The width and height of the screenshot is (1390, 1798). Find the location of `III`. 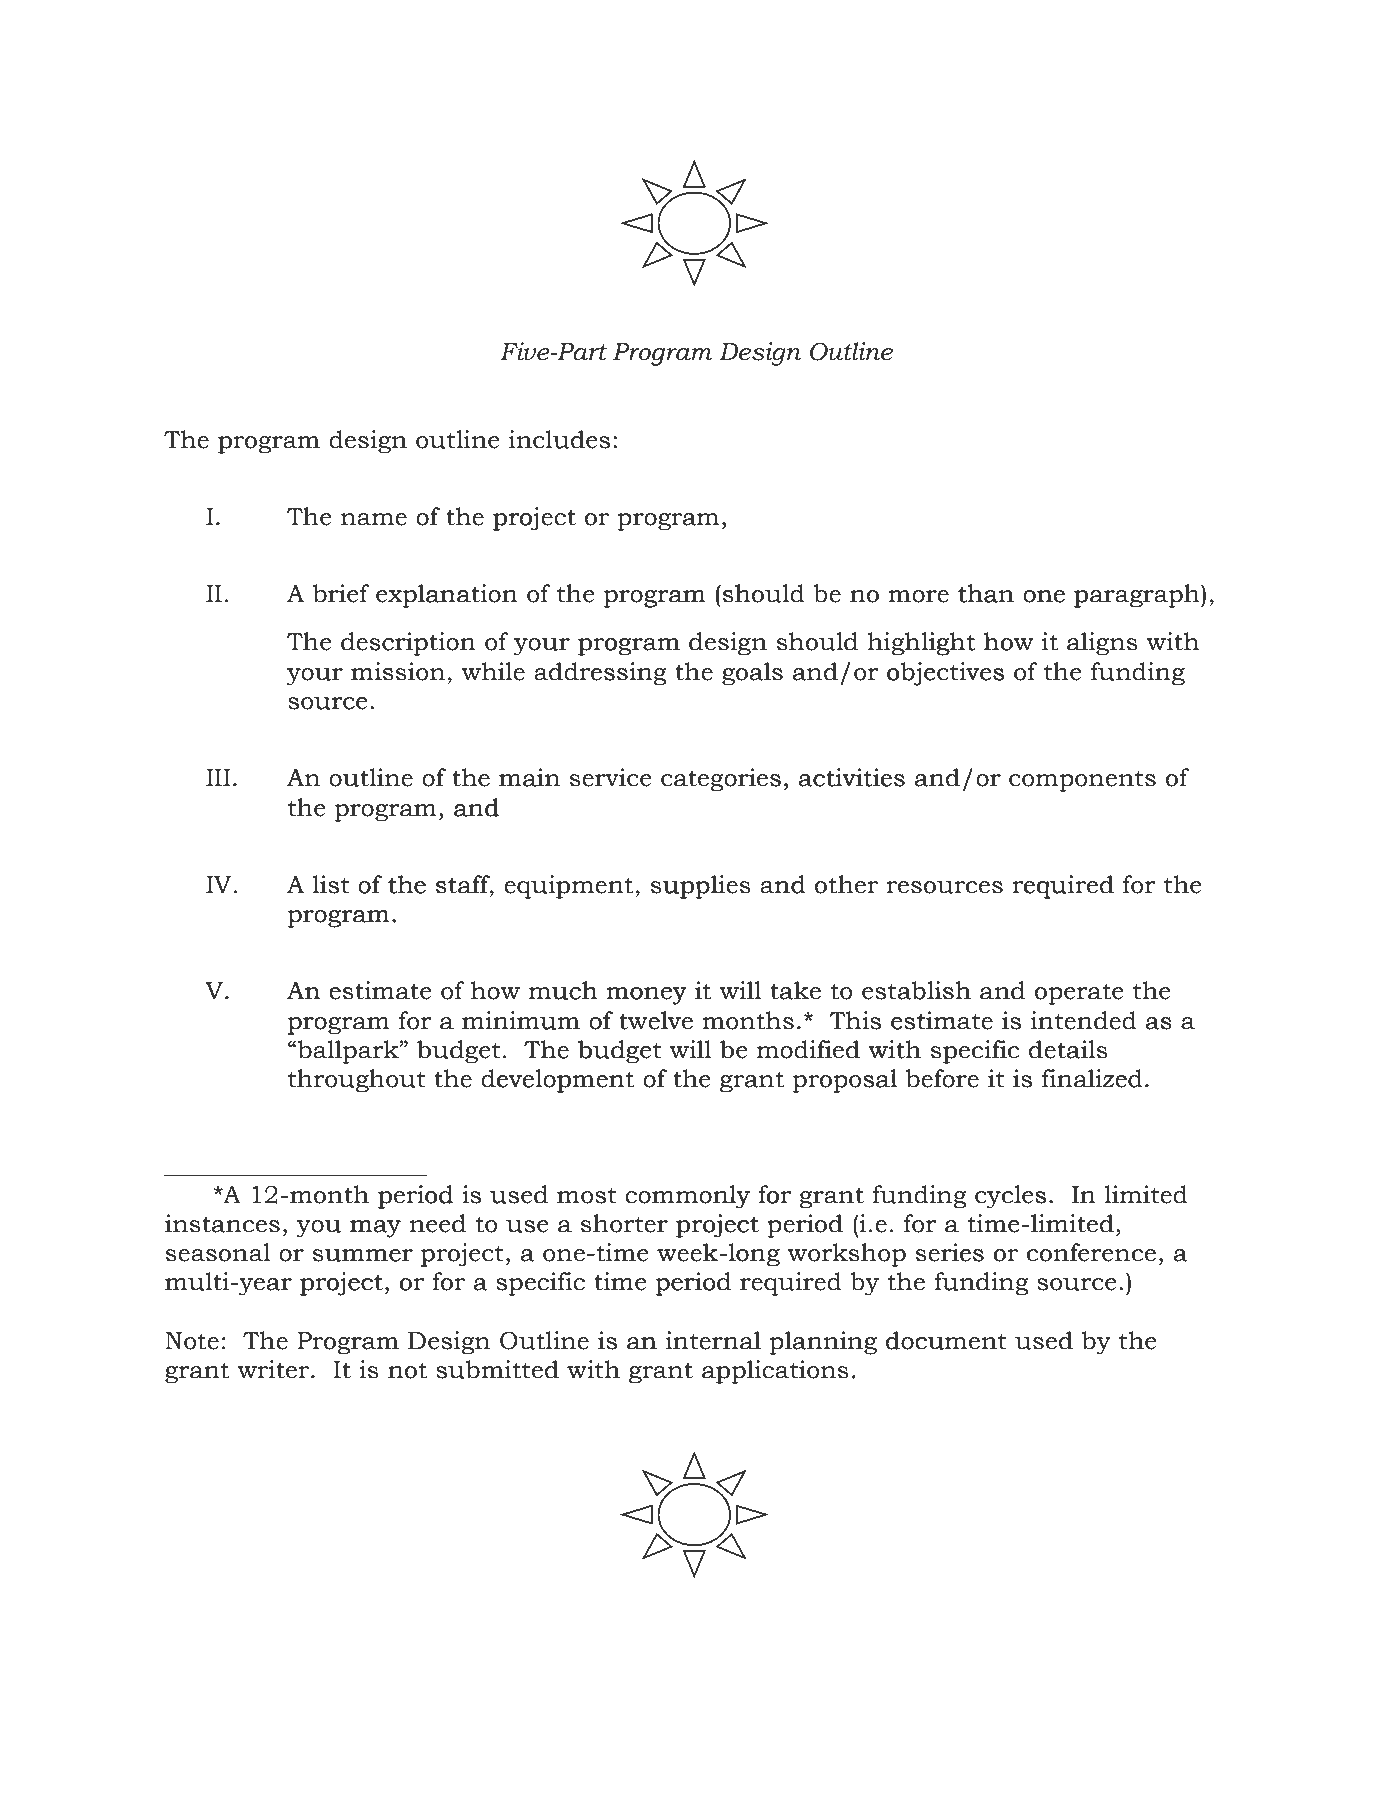

III is located at coordinates (218, 777).
